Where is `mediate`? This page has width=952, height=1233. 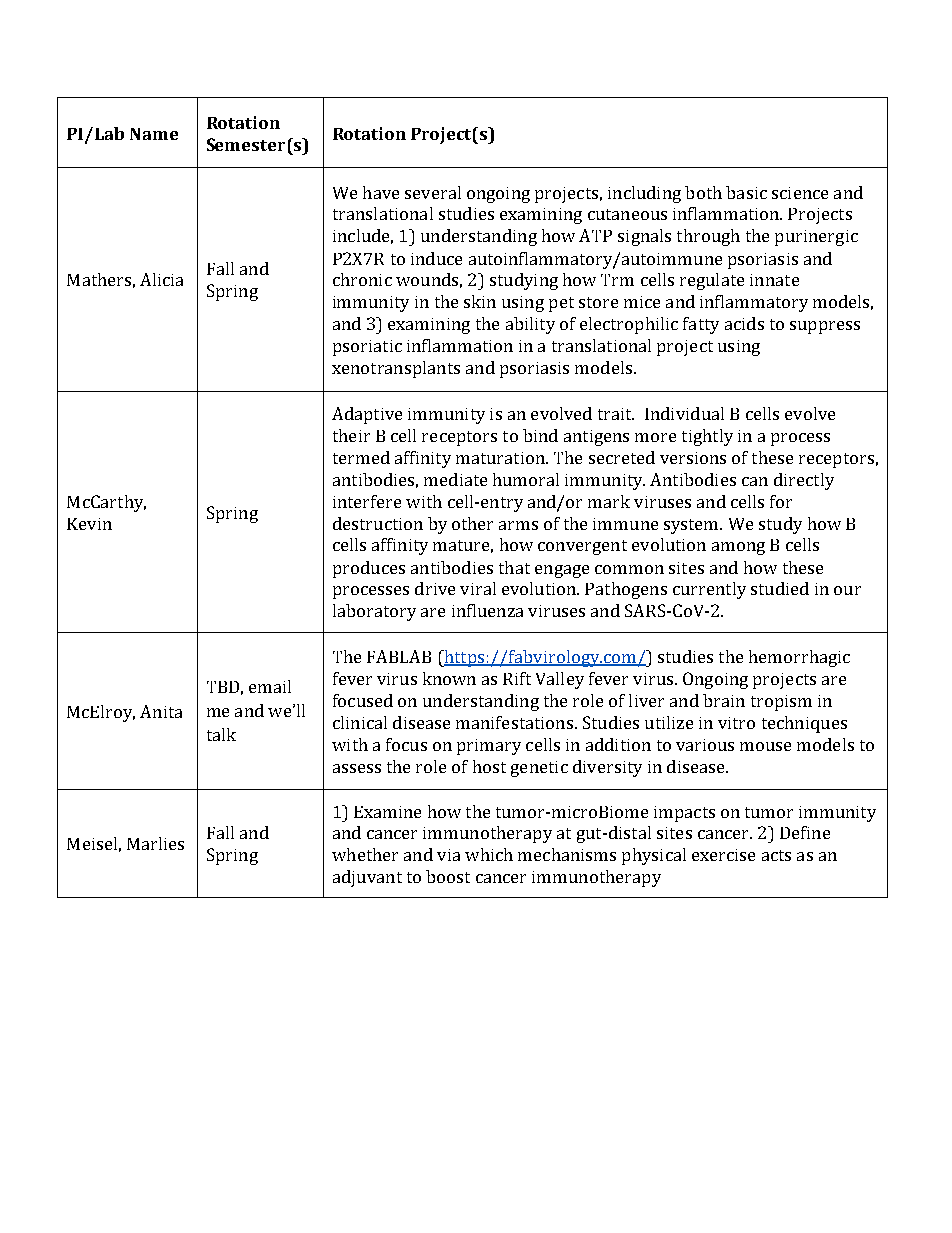 mediate is located at coordinates (455, 479).
